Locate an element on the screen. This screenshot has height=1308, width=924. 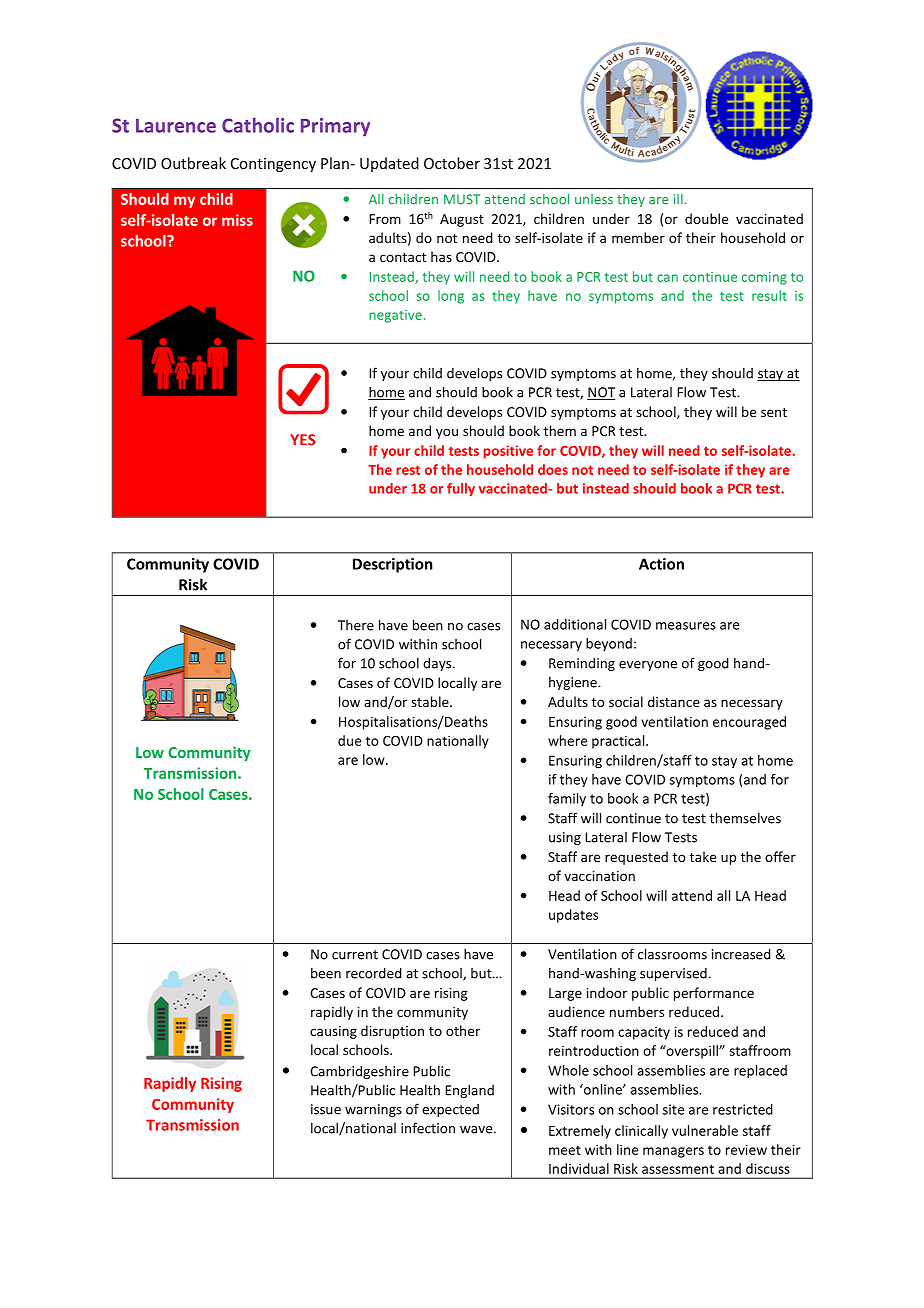
October is located at coordinates (452, 163).
